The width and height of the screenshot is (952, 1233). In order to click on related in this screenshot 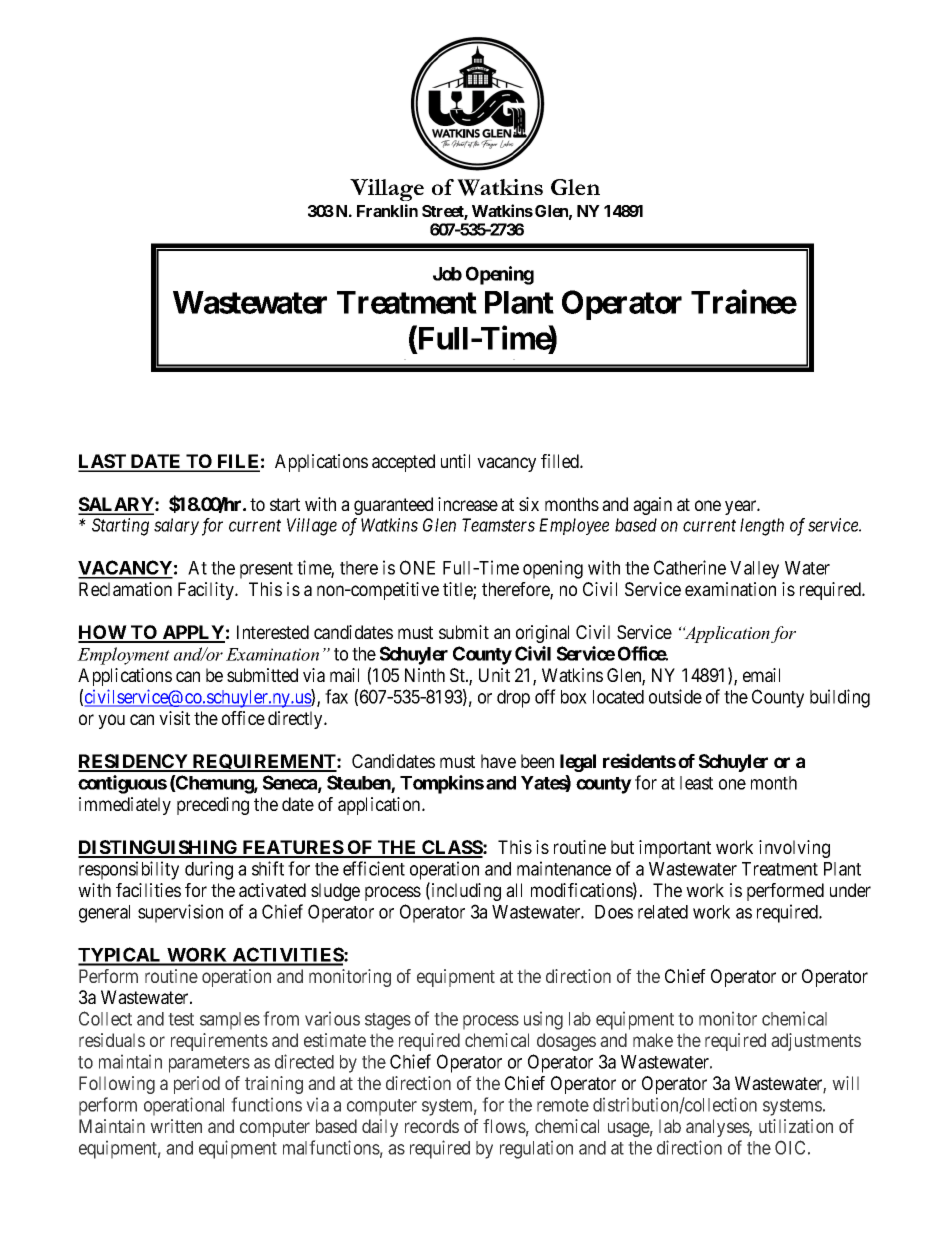, I will do `click(663, 912)`.
